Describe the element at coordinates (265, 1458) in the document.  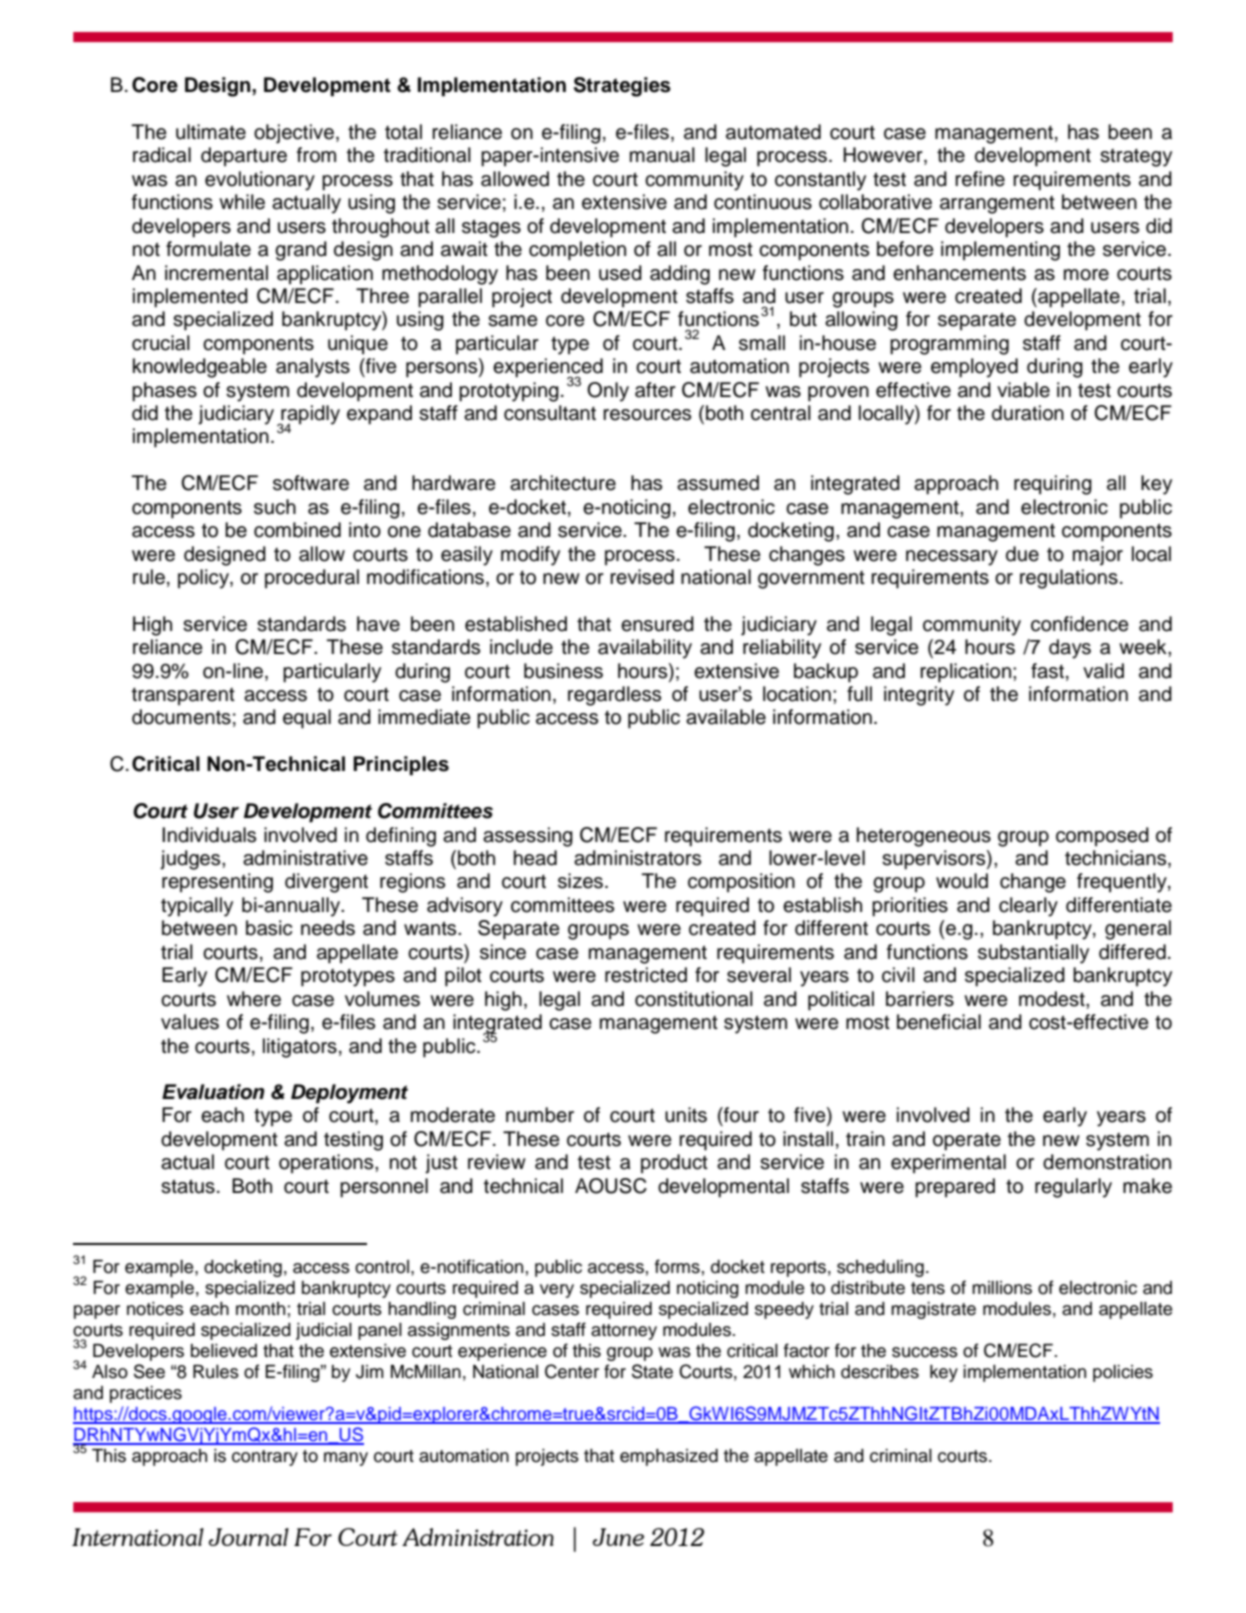
I see `contrary` at that location.
